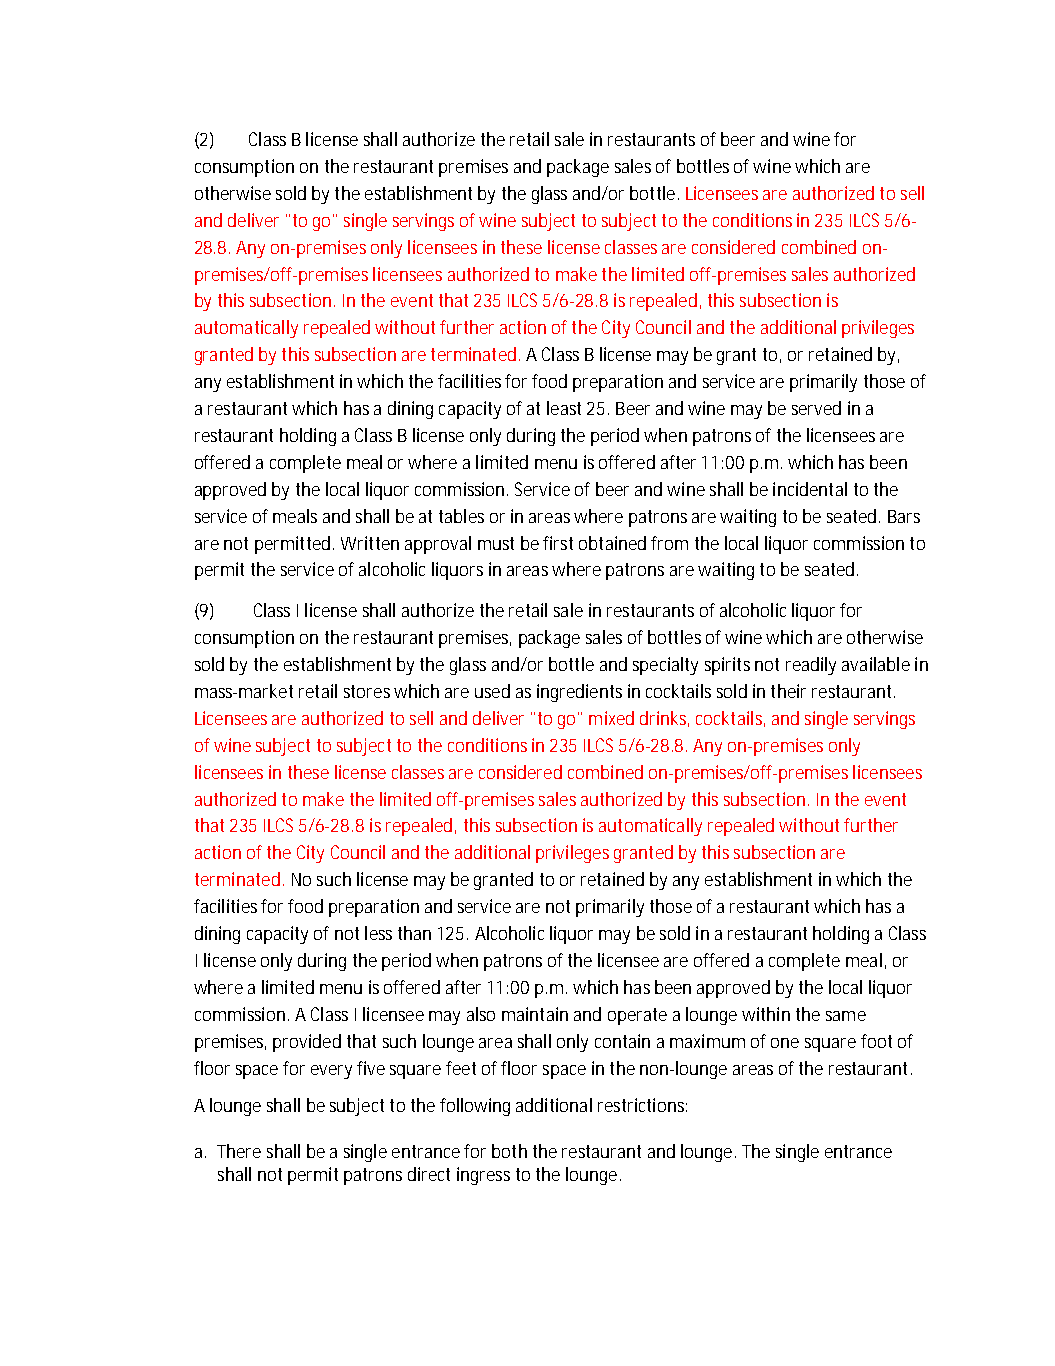 This page has width=1055, height=1366. I want to click on Written, so click(370, 543).
